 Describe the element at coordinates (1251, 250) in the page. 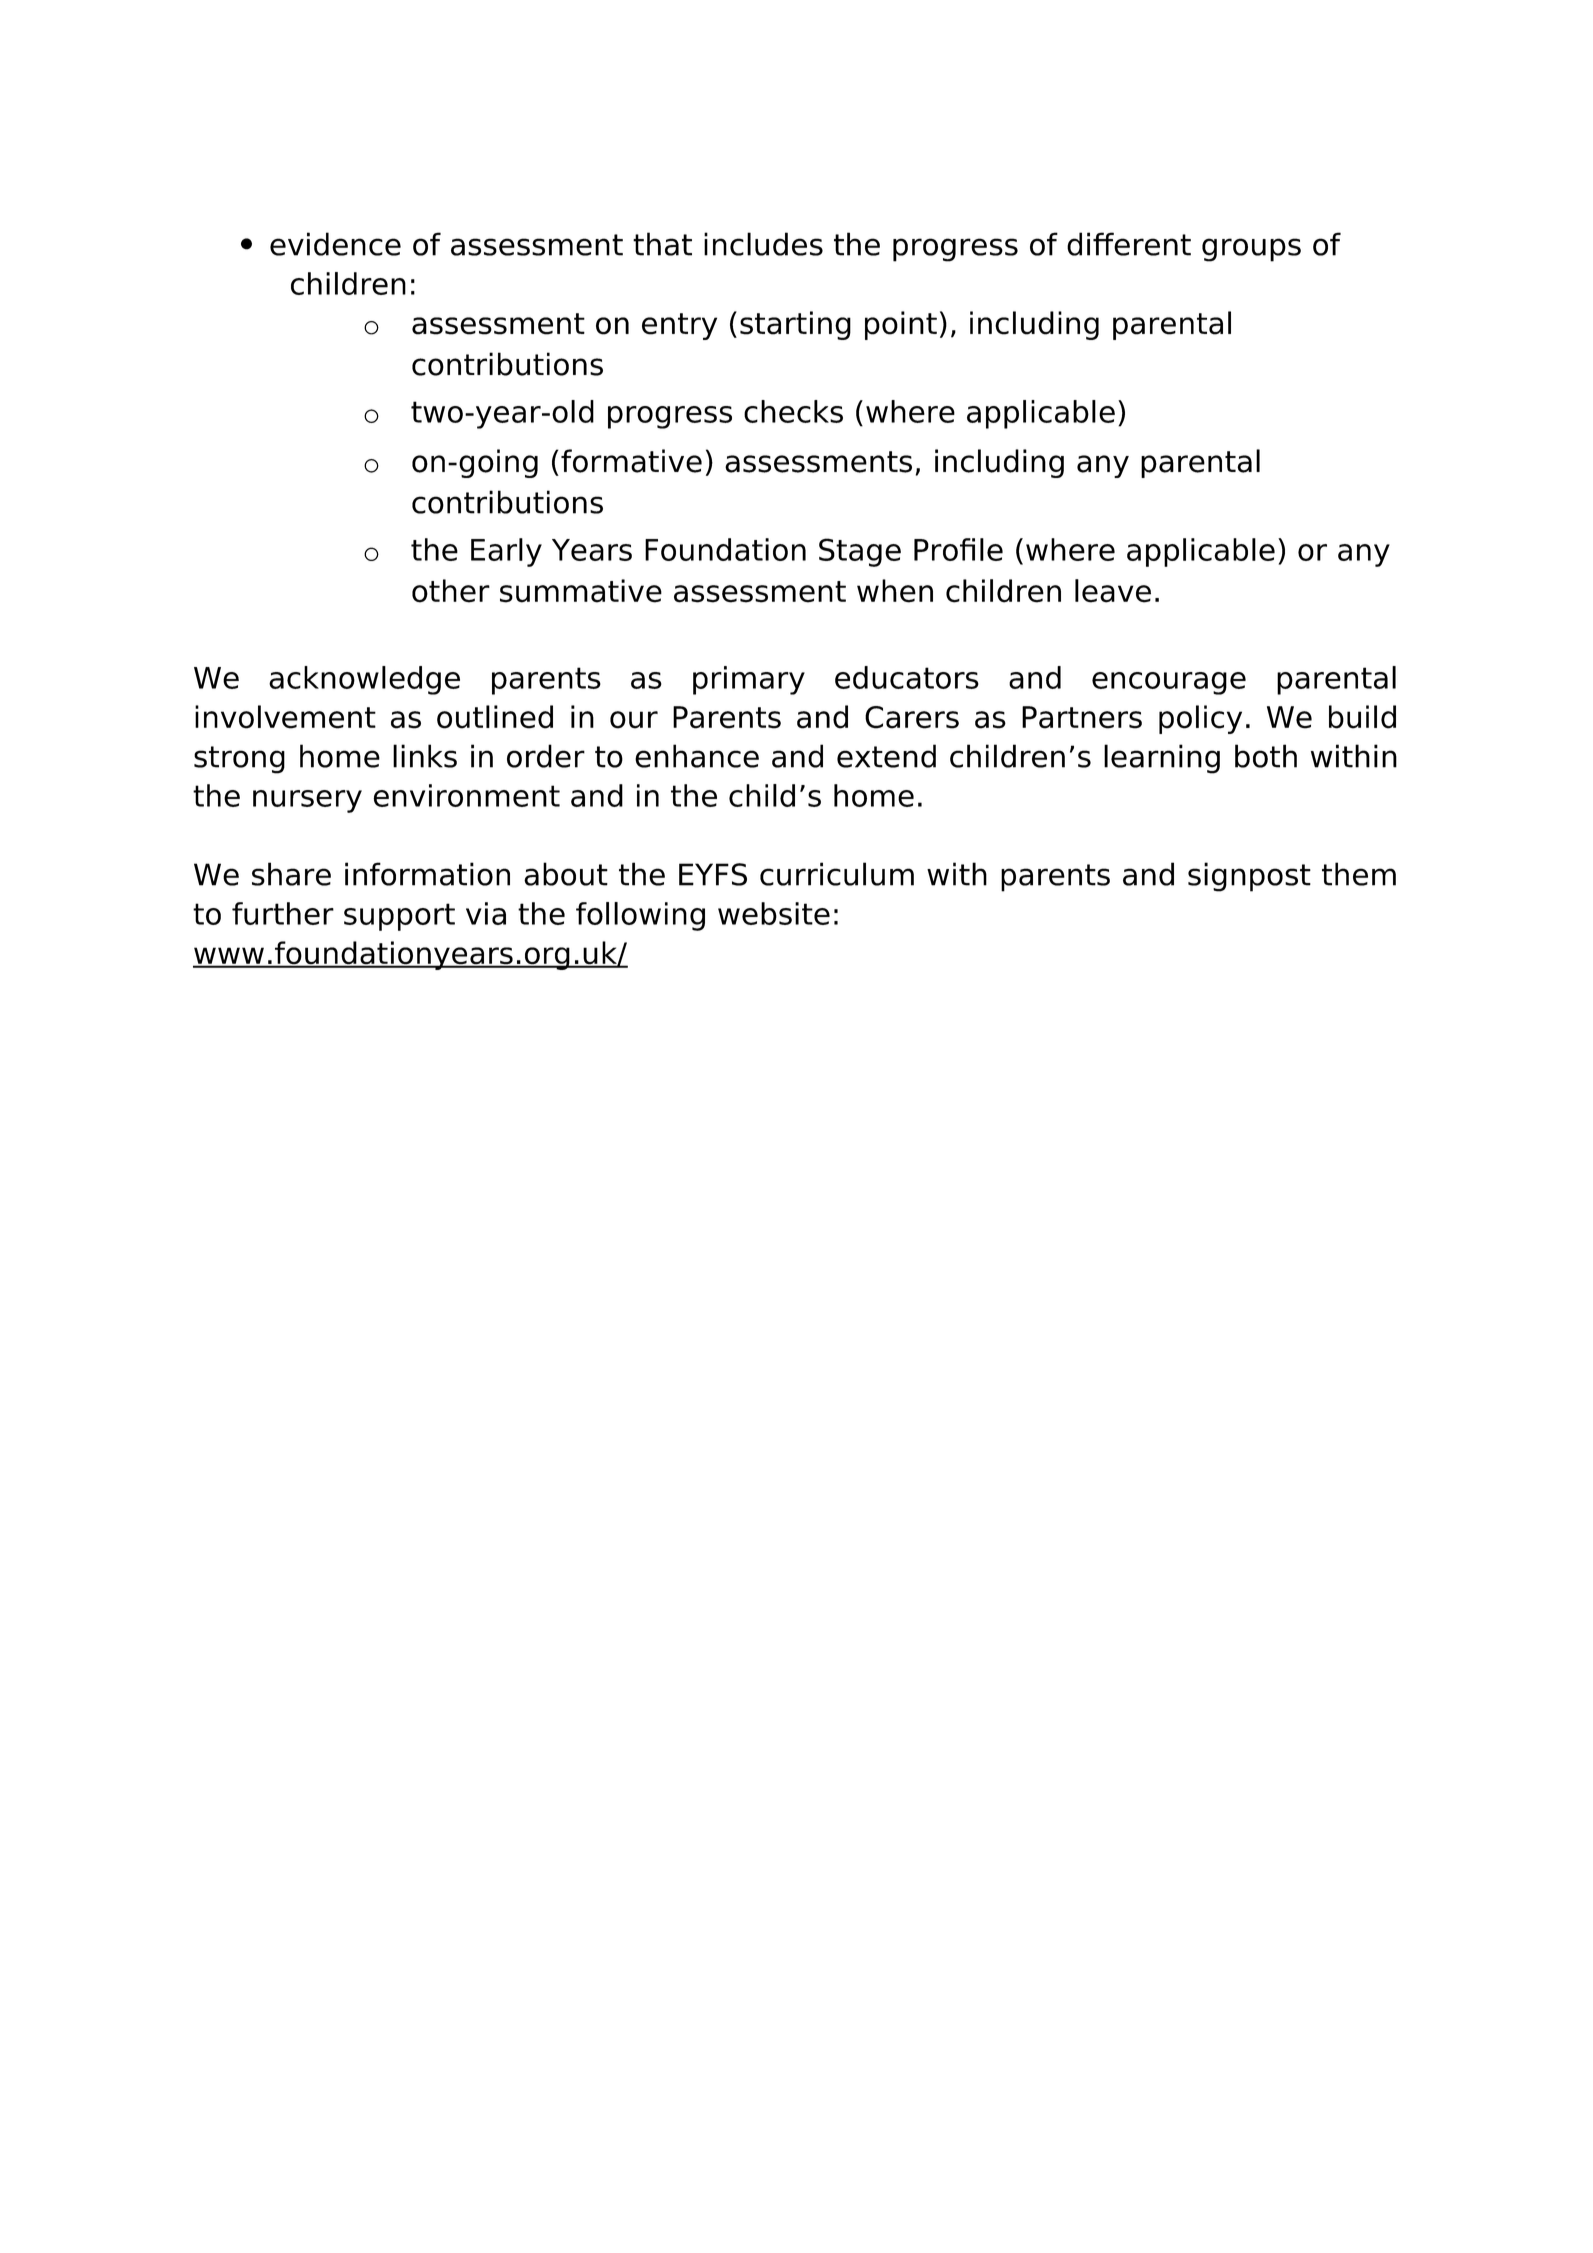

I see `groups` at that location.
